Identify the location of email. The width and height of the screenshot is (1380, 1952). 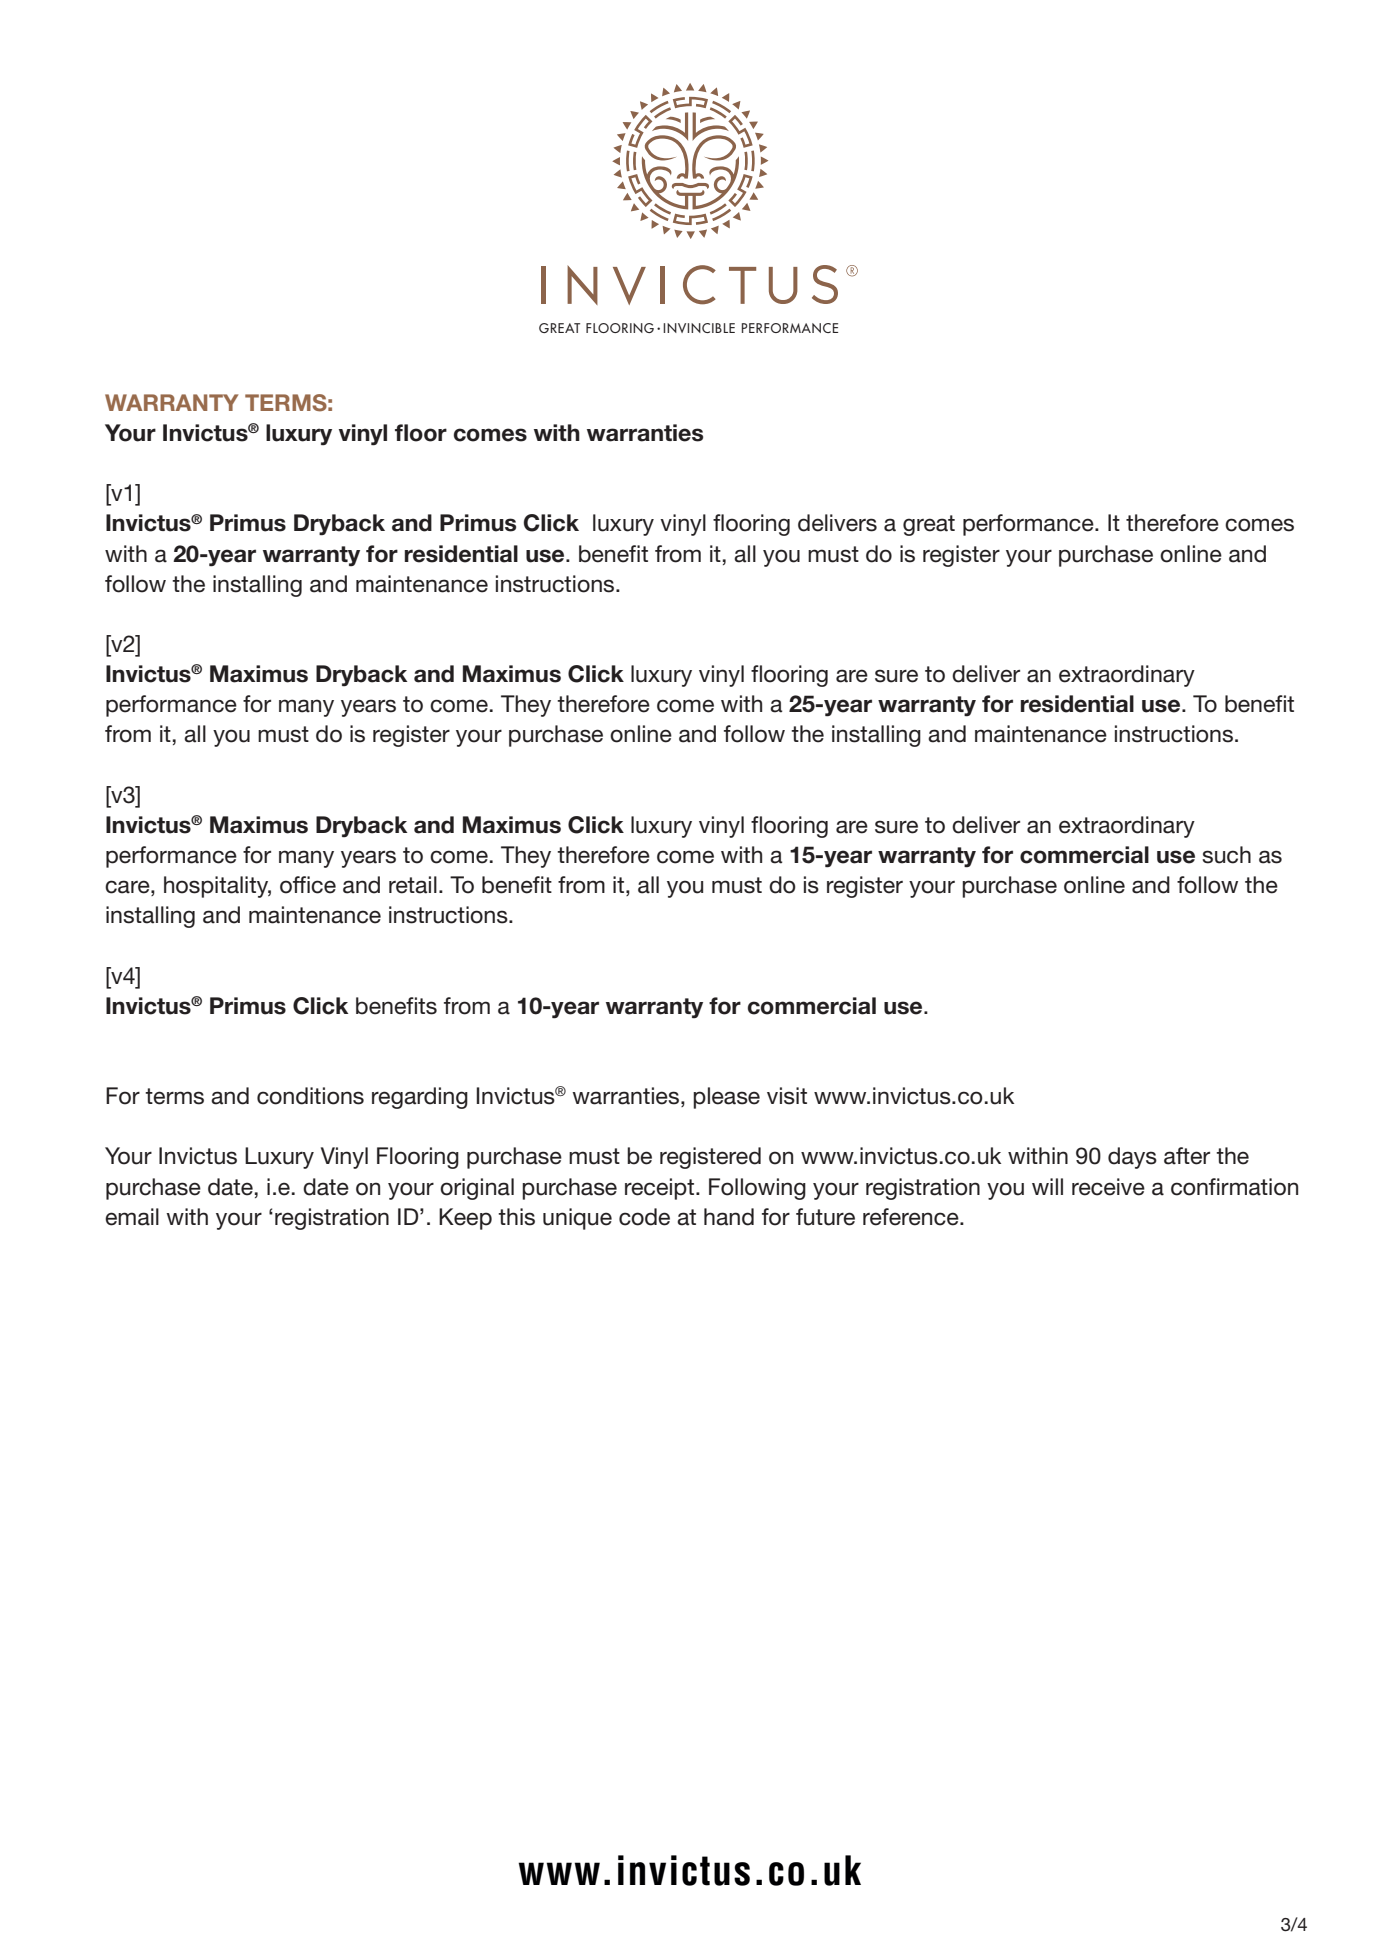
(132, 1217).
